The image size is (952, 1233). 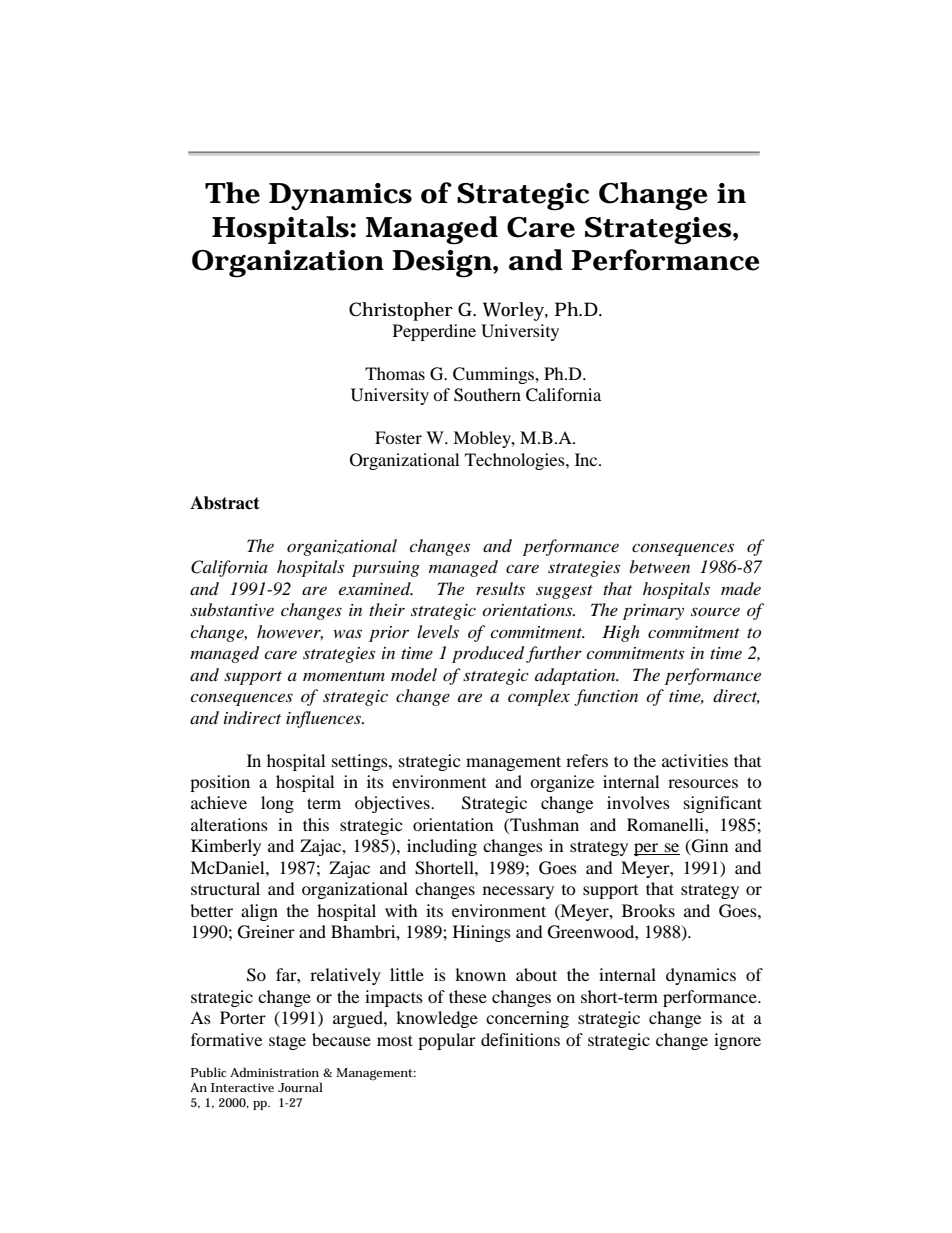 What do you see at coordinates (442, 264) in the screenshot?
I see `Design` at bounding box center [442, 264].
